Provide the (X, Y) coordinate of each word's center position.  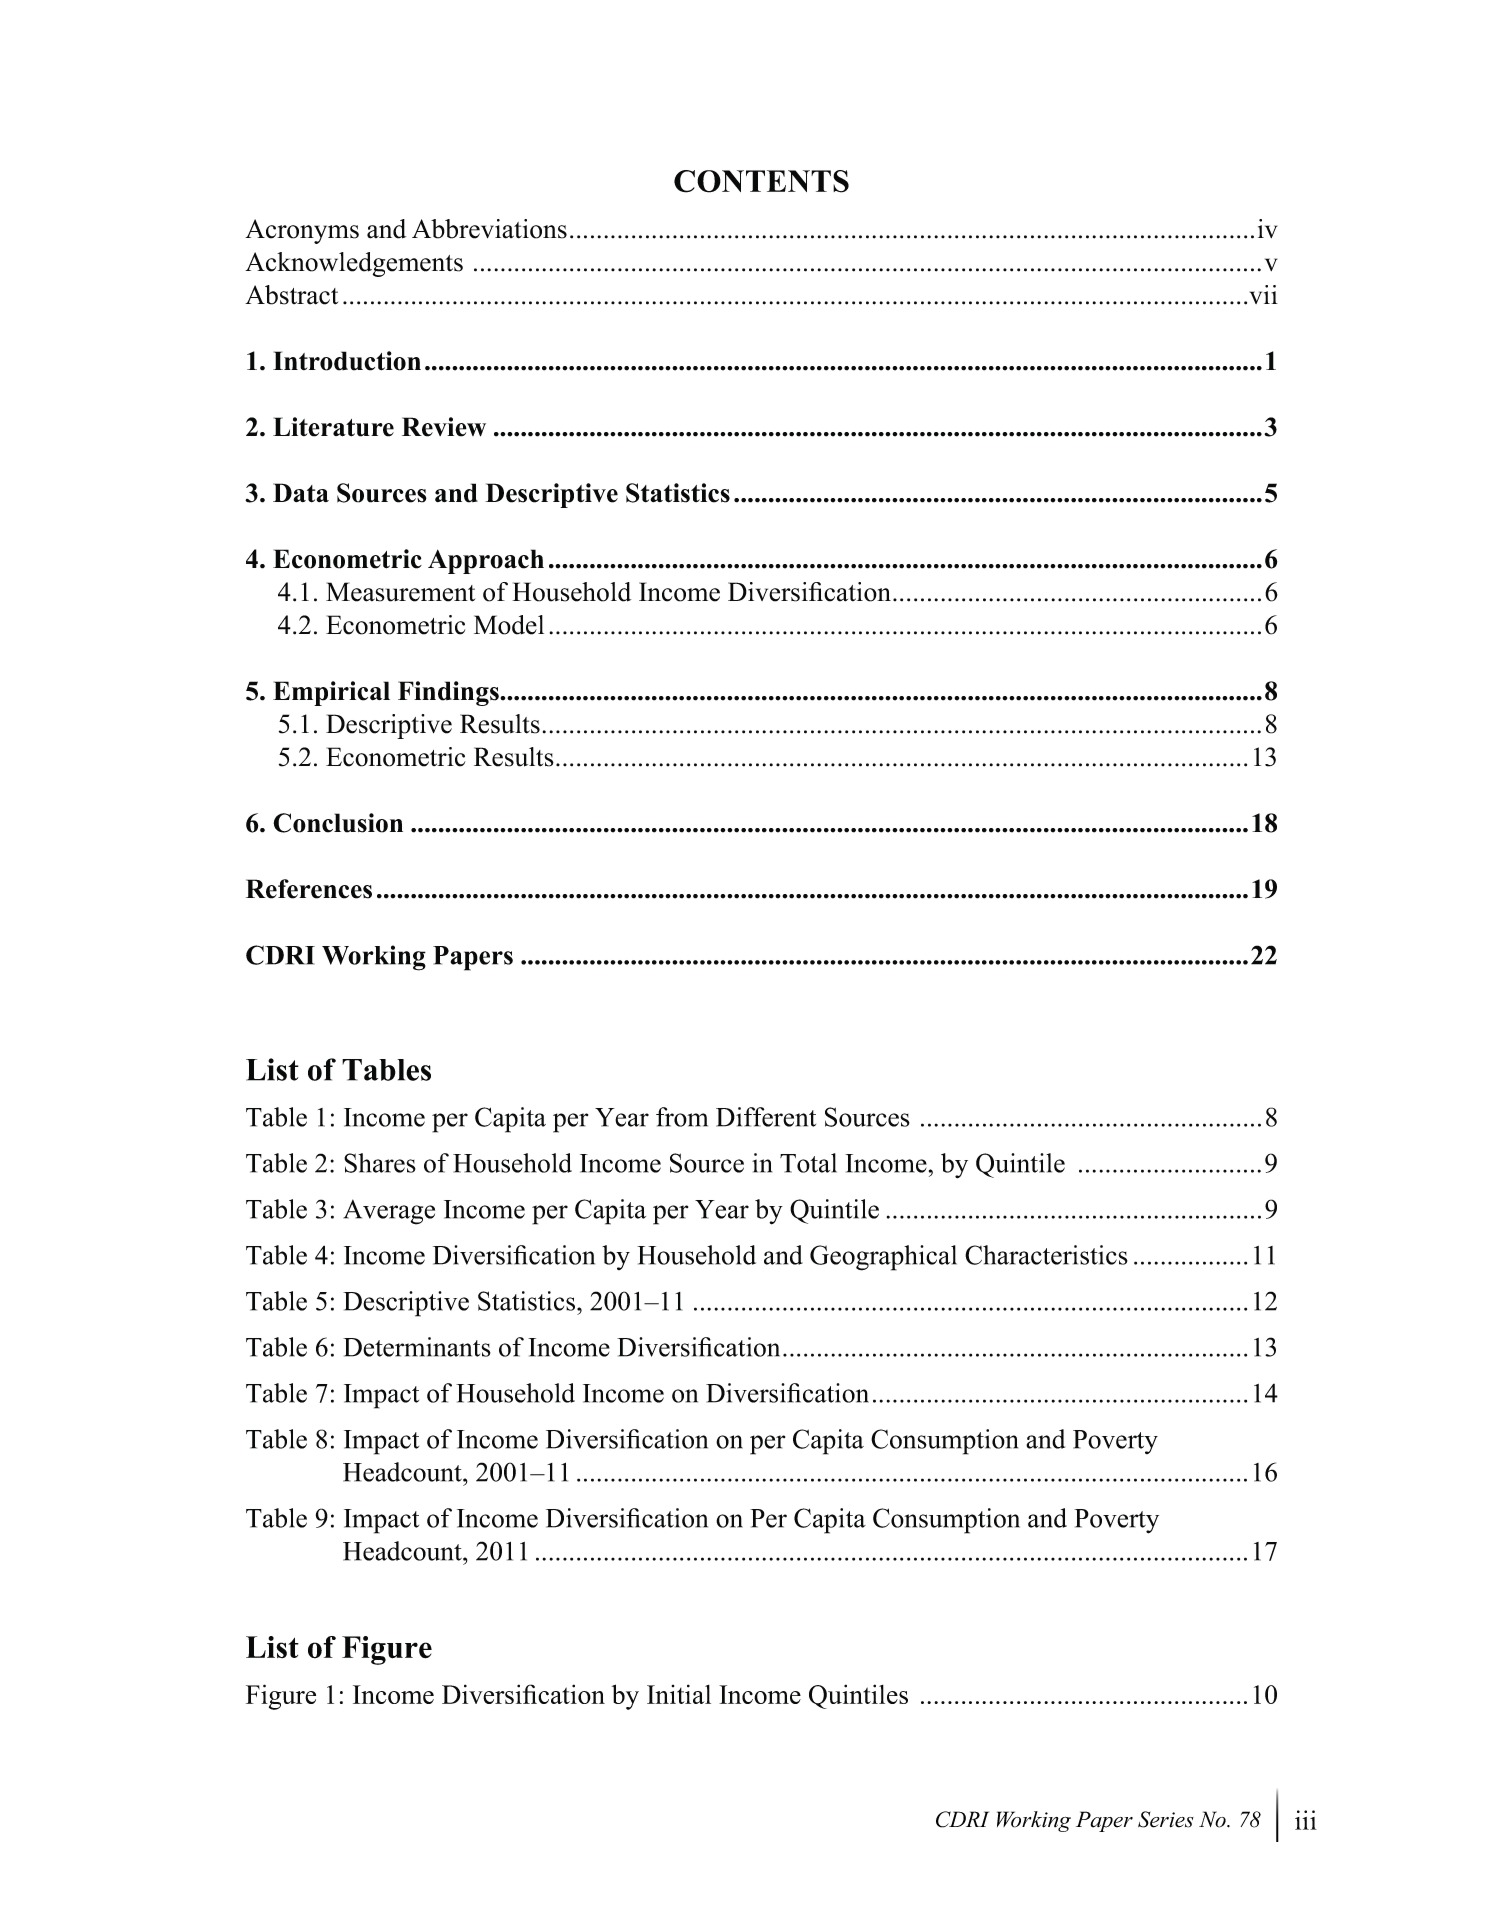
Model (509, 625)
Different (766, 1117)
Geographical (883, 1258)
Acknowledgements (354, 264)
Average (389, 1212)
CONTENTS (761, 181)
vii (1264, 294)
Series (1166, 1819)
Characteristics (1046, 1255)
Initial (679, 1694)
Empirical (331, 693)
